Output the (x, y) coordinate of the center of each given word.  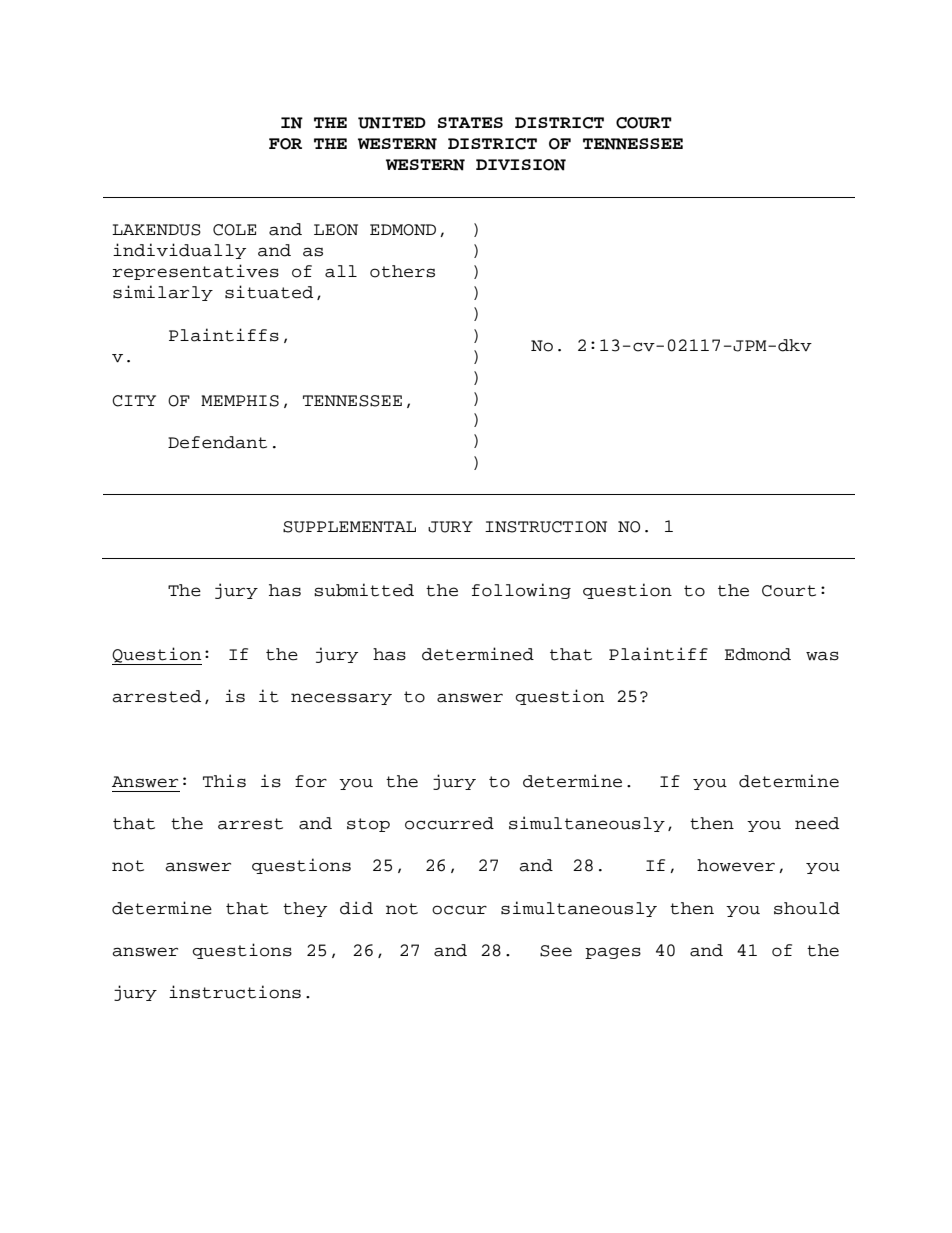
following (521, 591)
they (305, 909)
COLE (234, 230)
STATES (470, 122)
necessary (341, 699)
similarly (163, 293)
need (817, 823)
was (822, 656)
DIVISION (521, 165)
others (402, 271)
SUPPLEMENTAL (349, 527)
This (224, 781)
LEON (336, 230)
